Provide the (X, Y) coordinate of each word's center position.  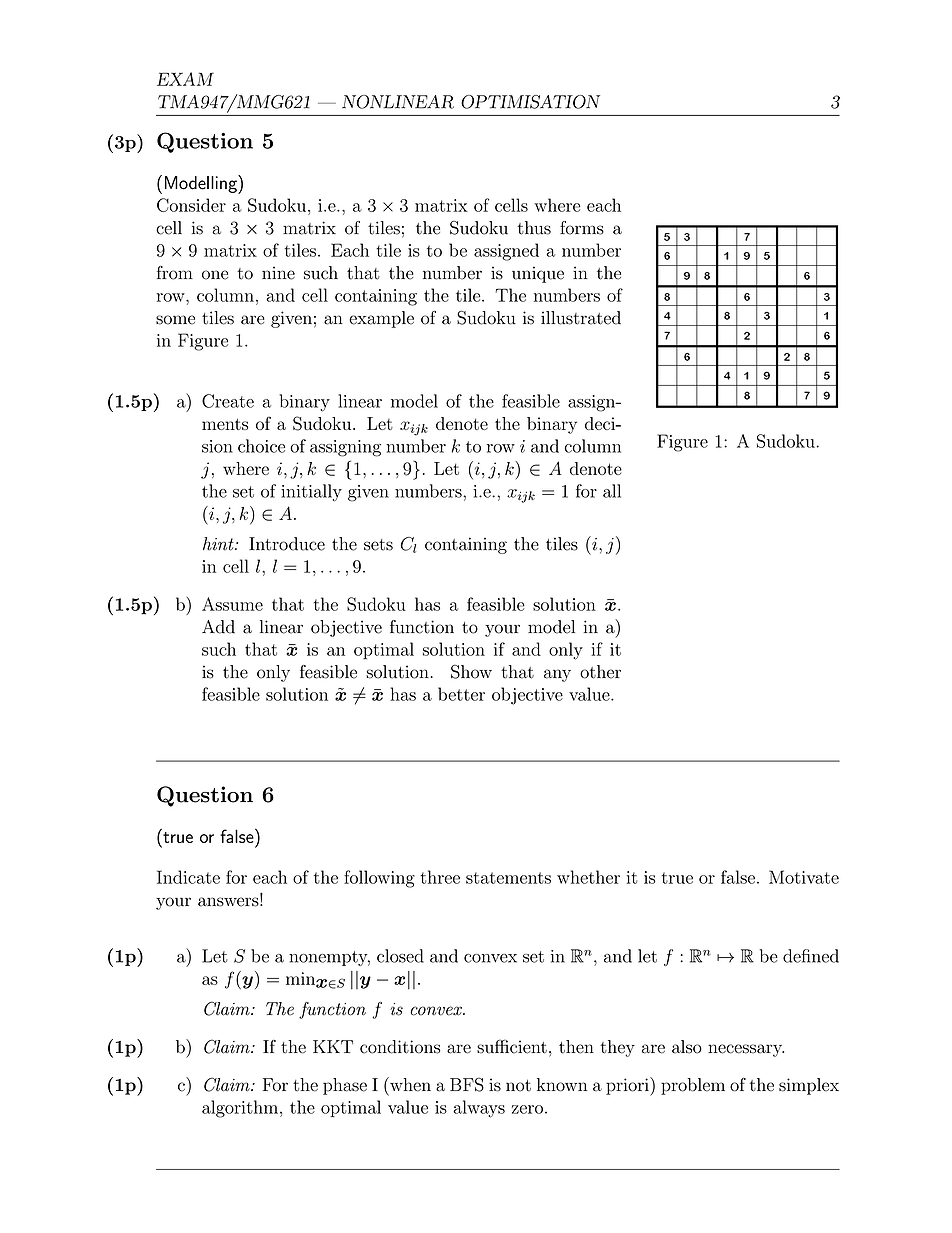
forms (582, 228)
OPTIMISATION (530, 102)
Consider (191, 205)
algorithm (240, 1109)
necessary (746, 1050)
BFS (467, 1084)
